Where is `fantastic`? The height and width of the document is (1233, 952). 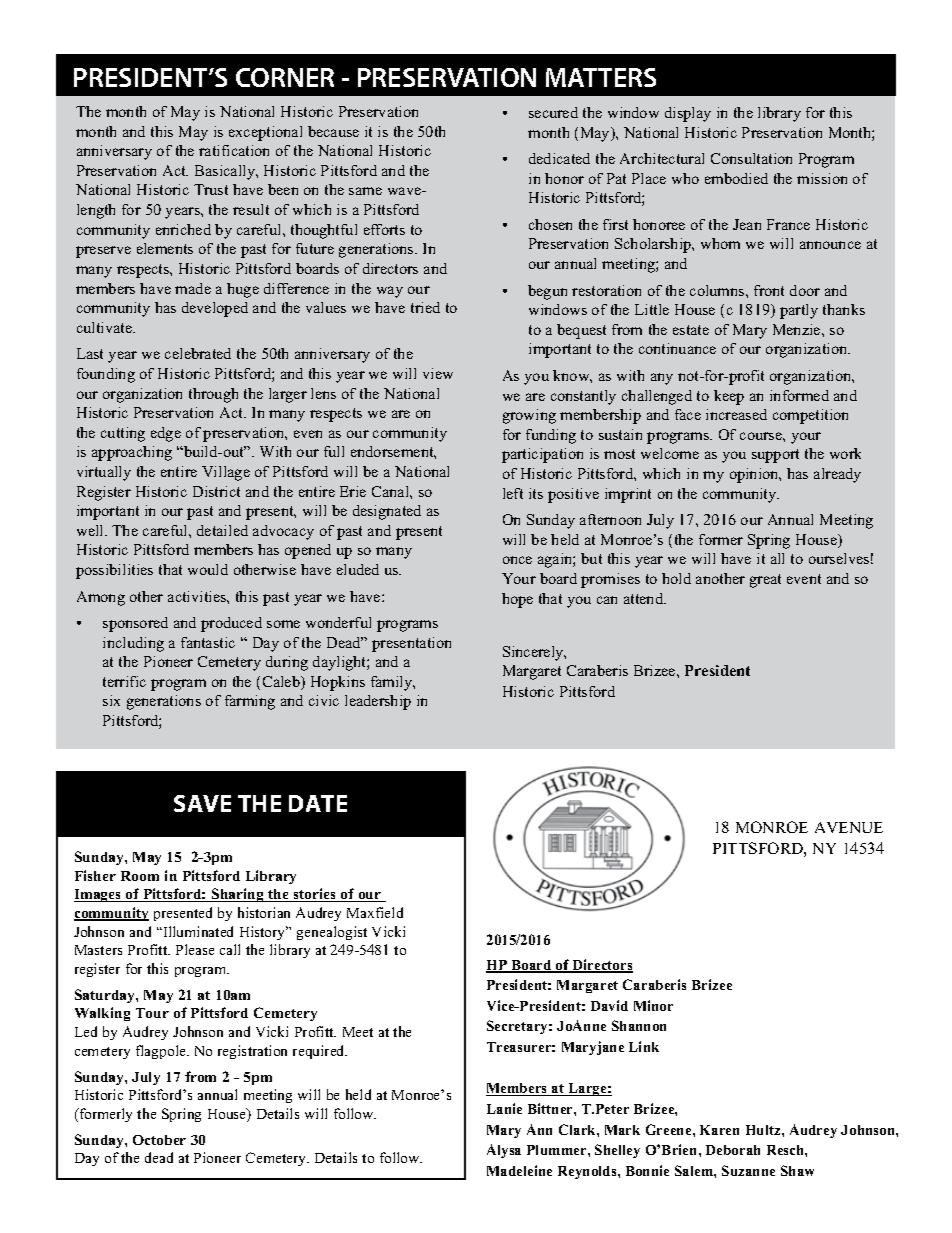
fantastic is located at coordinates (208, 642).
